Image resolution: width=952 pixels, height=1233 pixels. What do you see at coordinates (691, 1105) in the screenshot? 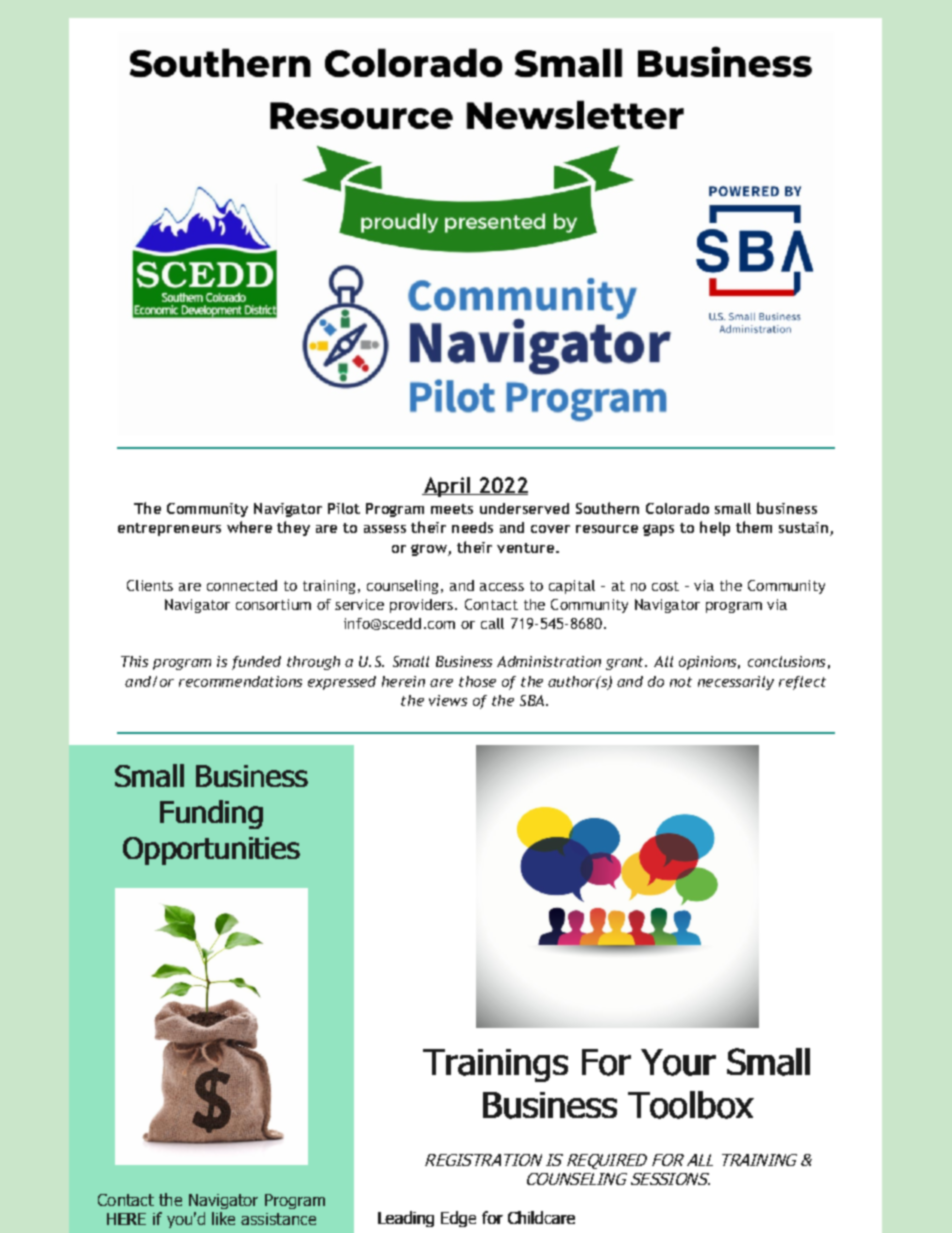
I see `Toolbox` at bounding box center [691, 1105].
